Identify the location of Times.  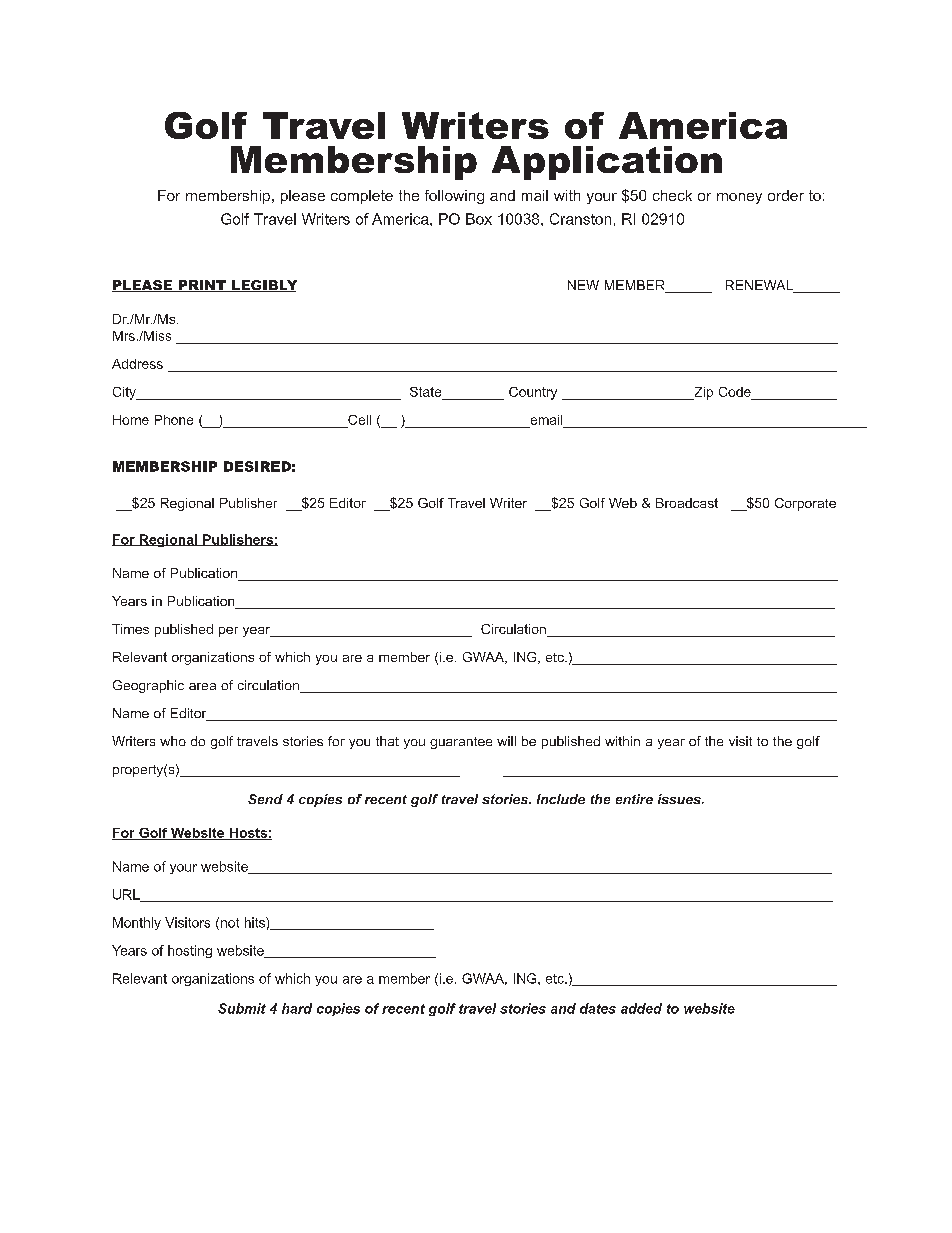
(130, 629).
